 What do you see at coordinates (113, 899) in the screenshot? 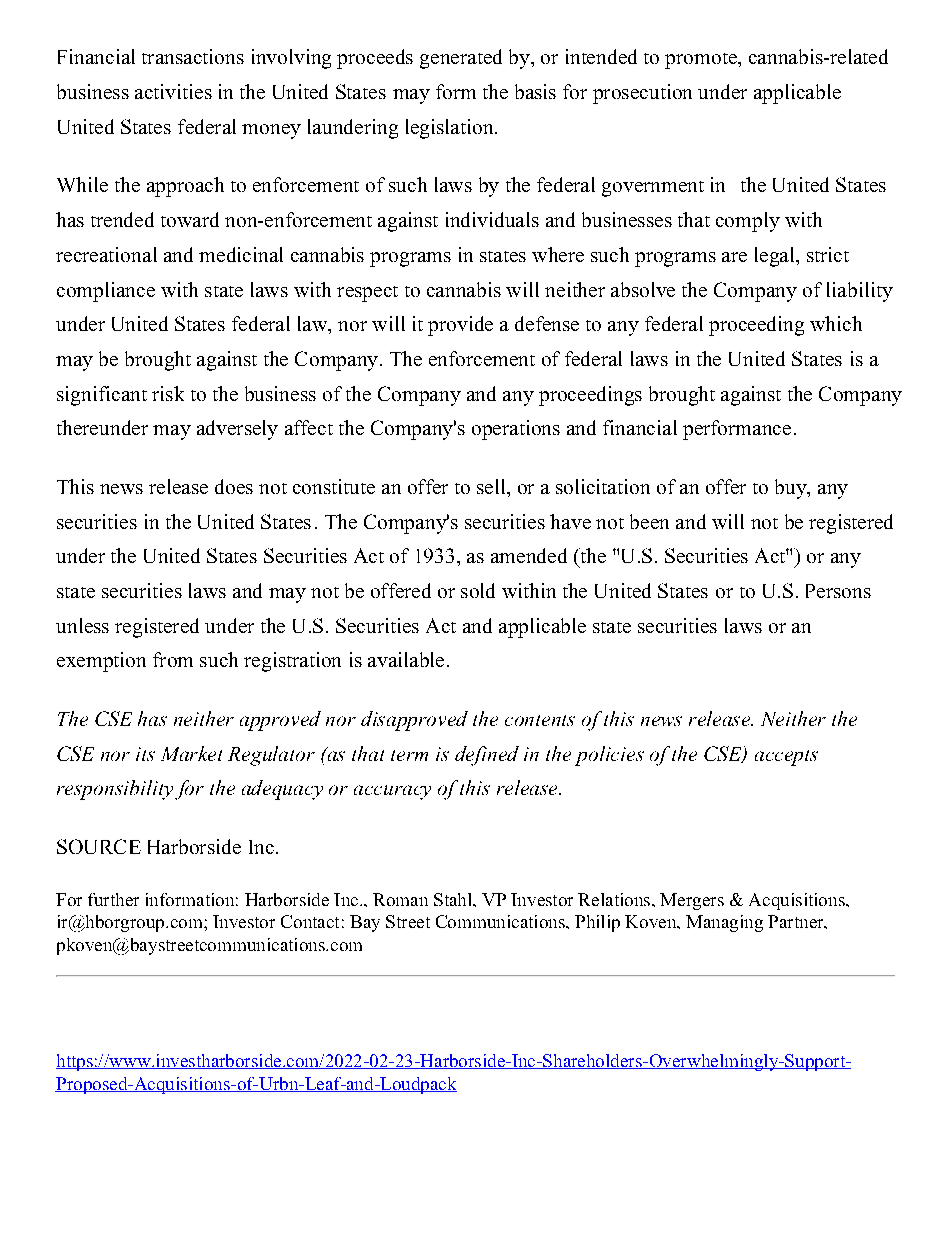
I see `further` at bounding box center [113, 899].
